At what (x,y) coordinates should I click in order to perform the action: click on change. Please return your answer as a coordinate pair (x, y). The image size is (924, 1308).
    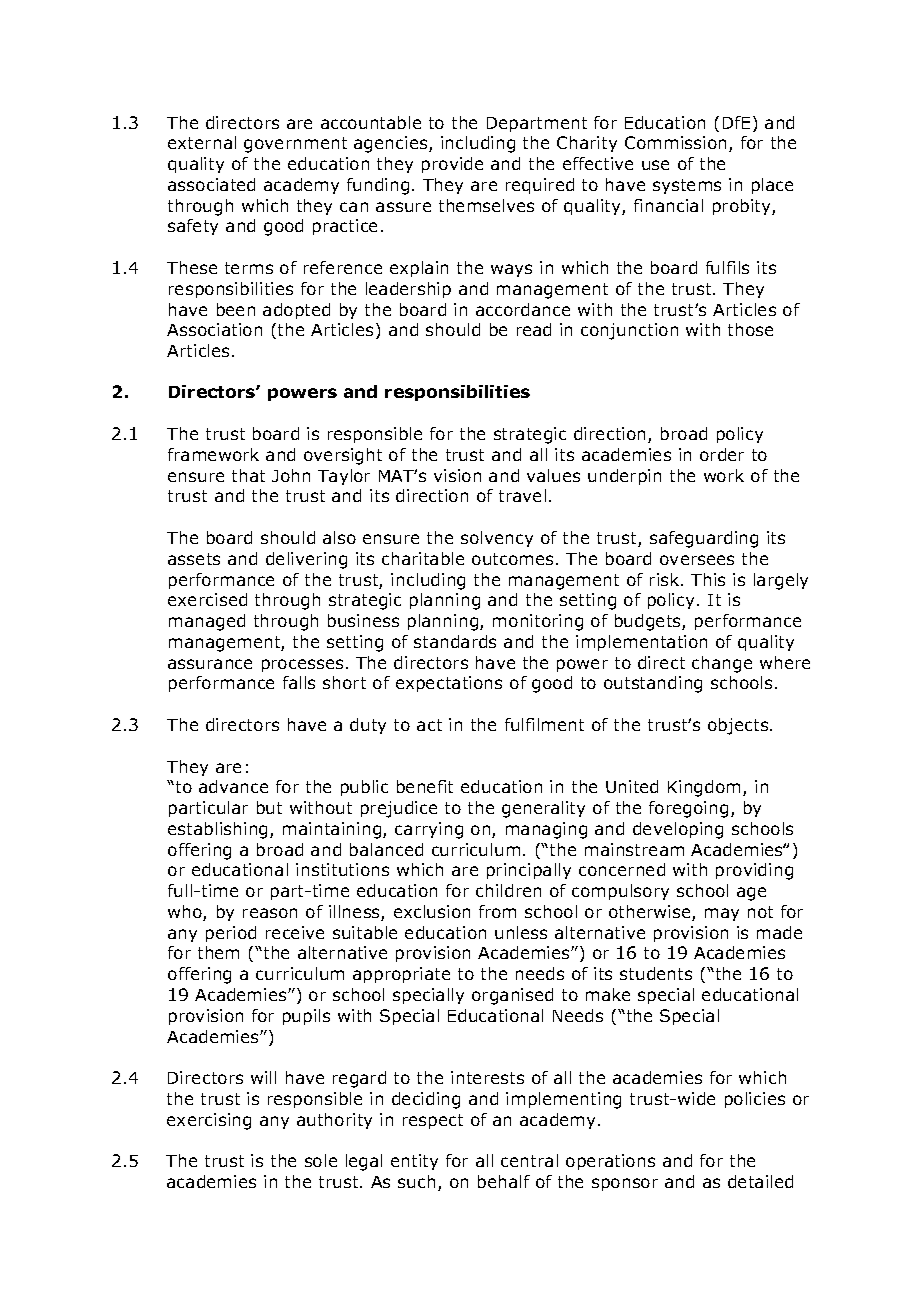
    Looking at the image, I should click on (722, 664).
